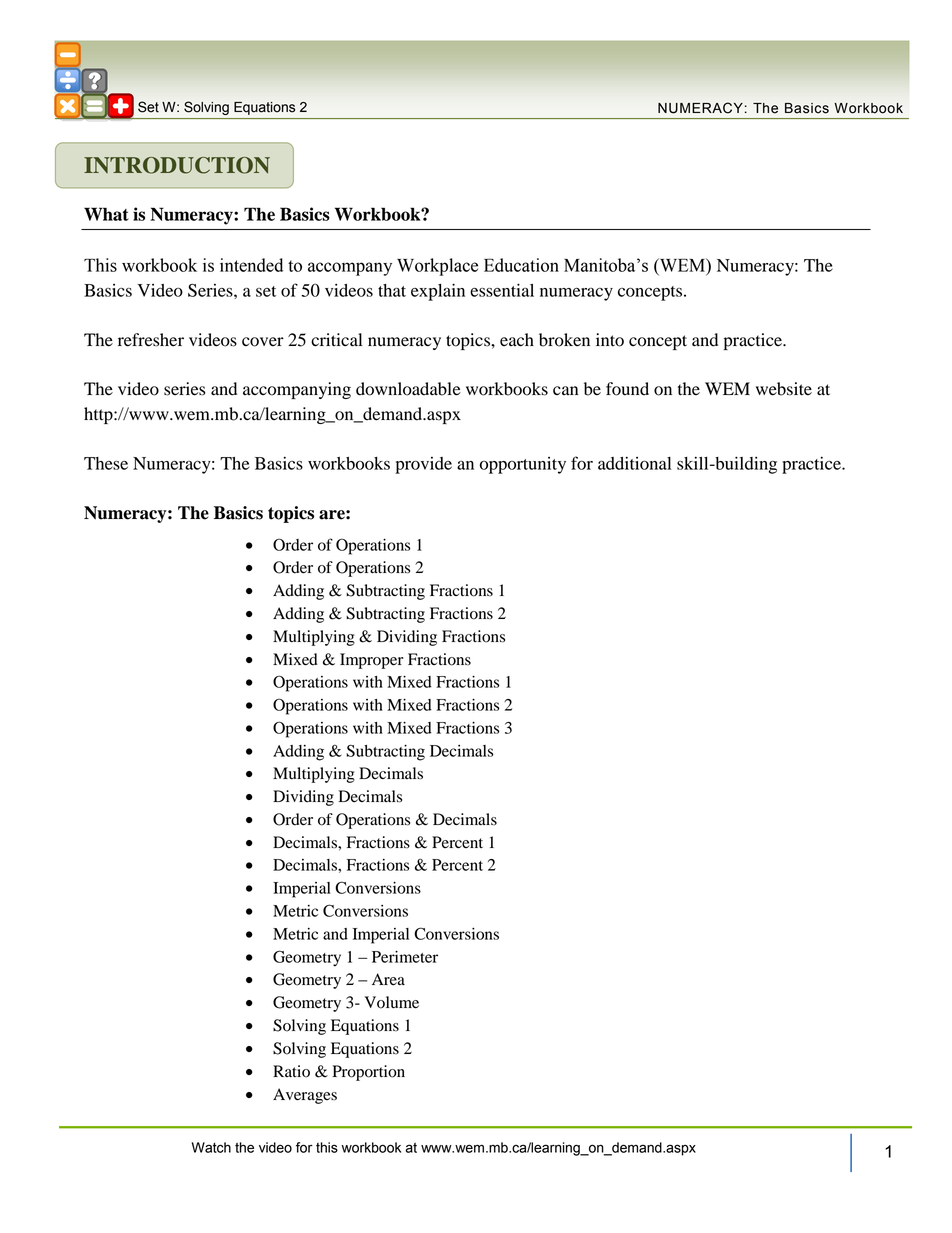  What do you see at coordinates (634, 463) in the page?
I see `additional` at bounding box center [634, 463].
